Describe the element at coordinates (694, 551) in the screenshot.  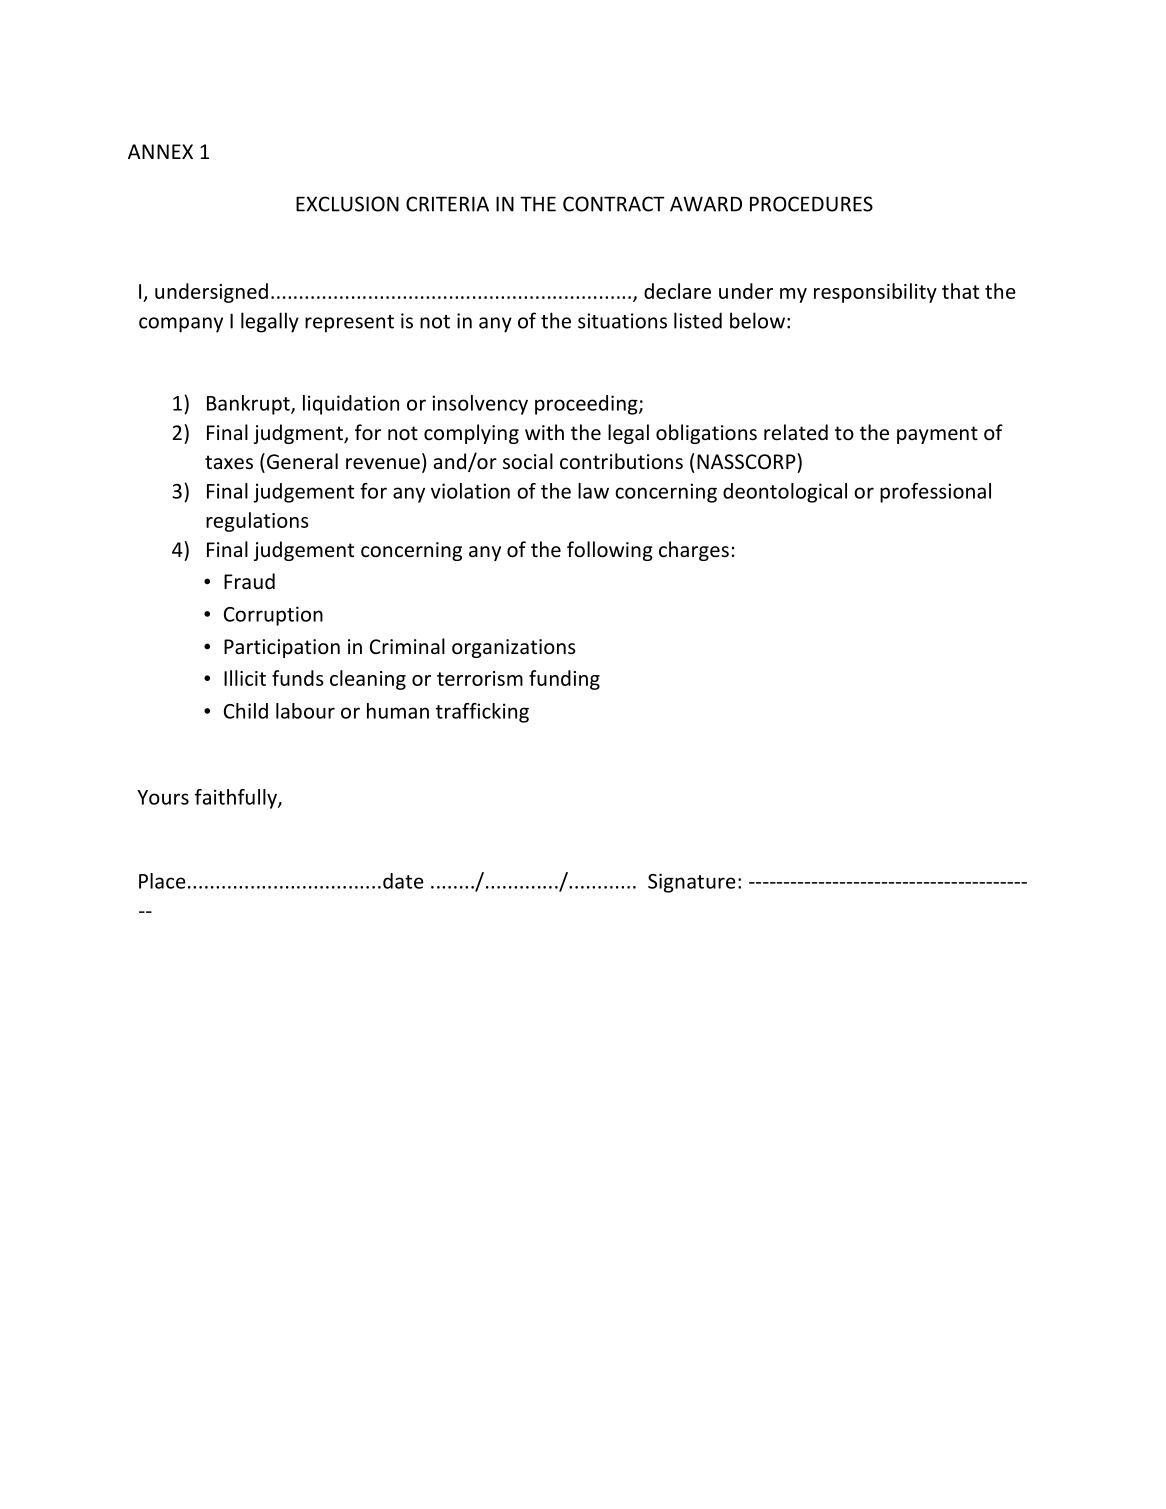
I see `charges` at that location.
